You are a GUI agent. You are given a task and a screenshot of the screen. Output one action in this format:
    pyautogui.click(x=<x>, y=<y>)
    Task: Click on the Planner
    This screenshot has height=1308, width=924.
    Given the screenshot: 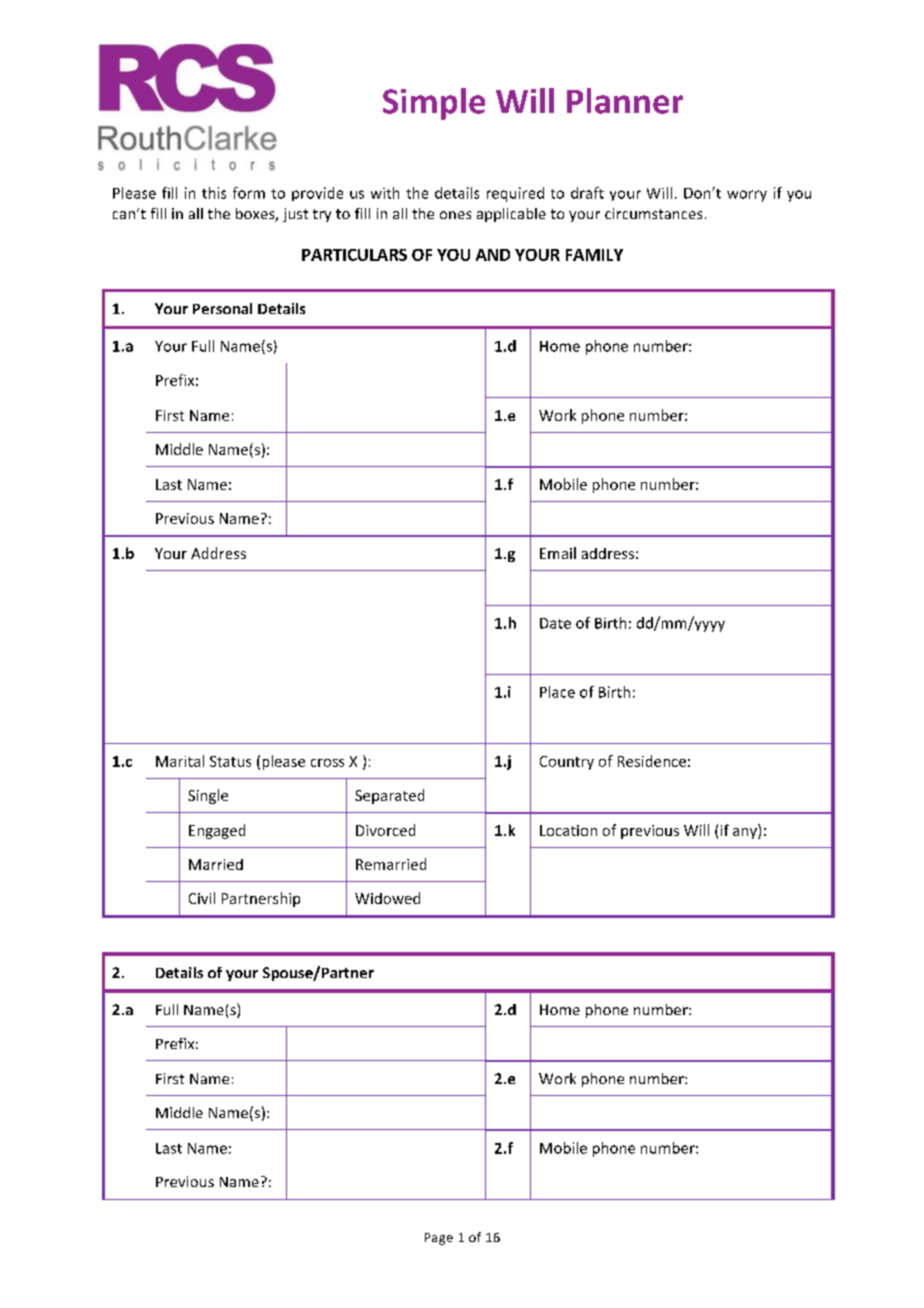 What is the action you would take?
    pyautogui.click(x=625, y=101)
